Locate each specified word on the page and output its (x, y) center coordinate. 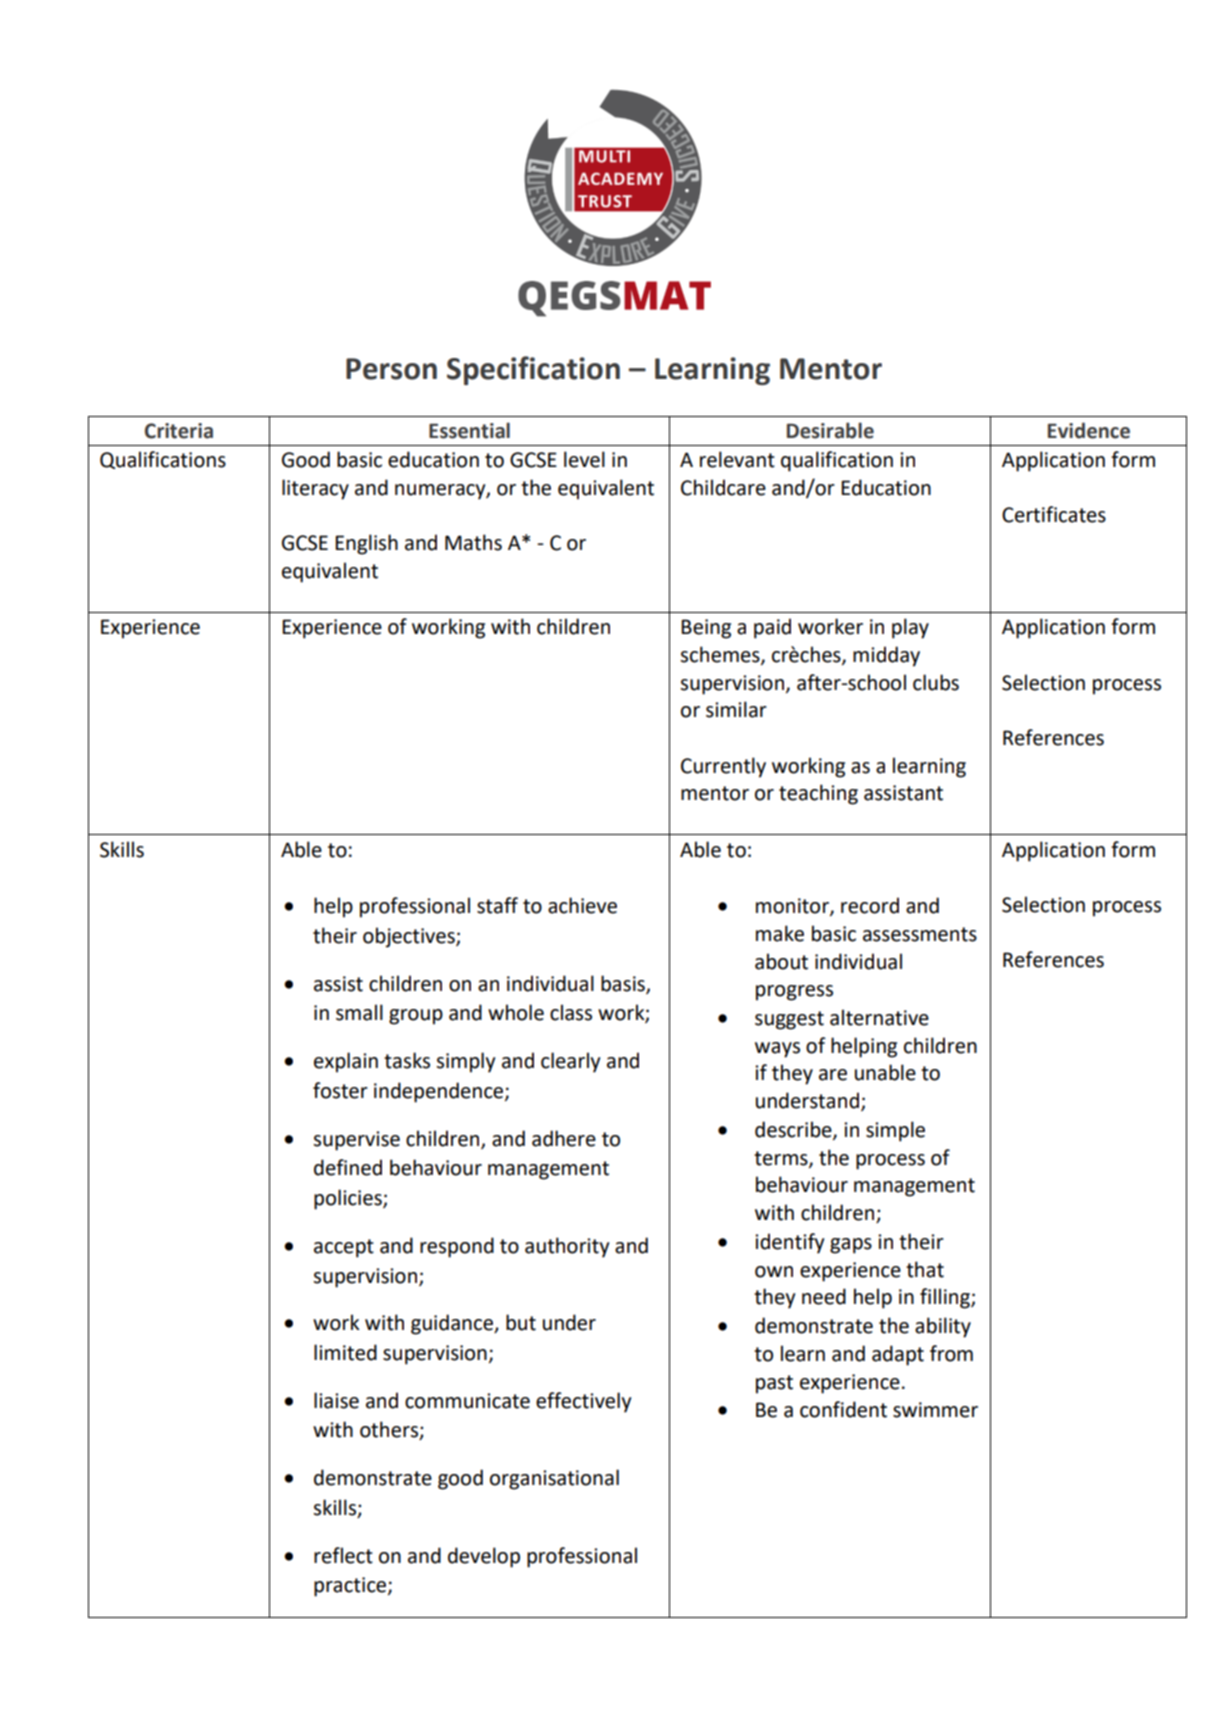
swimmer (935, 1410)
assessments (920, 934)
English (366, 544)
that (925, 1269)
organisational (554, 1479)
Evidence (1089, 430)
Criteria (179, 431)
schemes (721, 655)
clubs (936, 682)
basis (624, 984)
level (584, 459)
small (359, 1012)
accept (344, 1248)
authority (567, 1247)
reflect (343, 1555)
